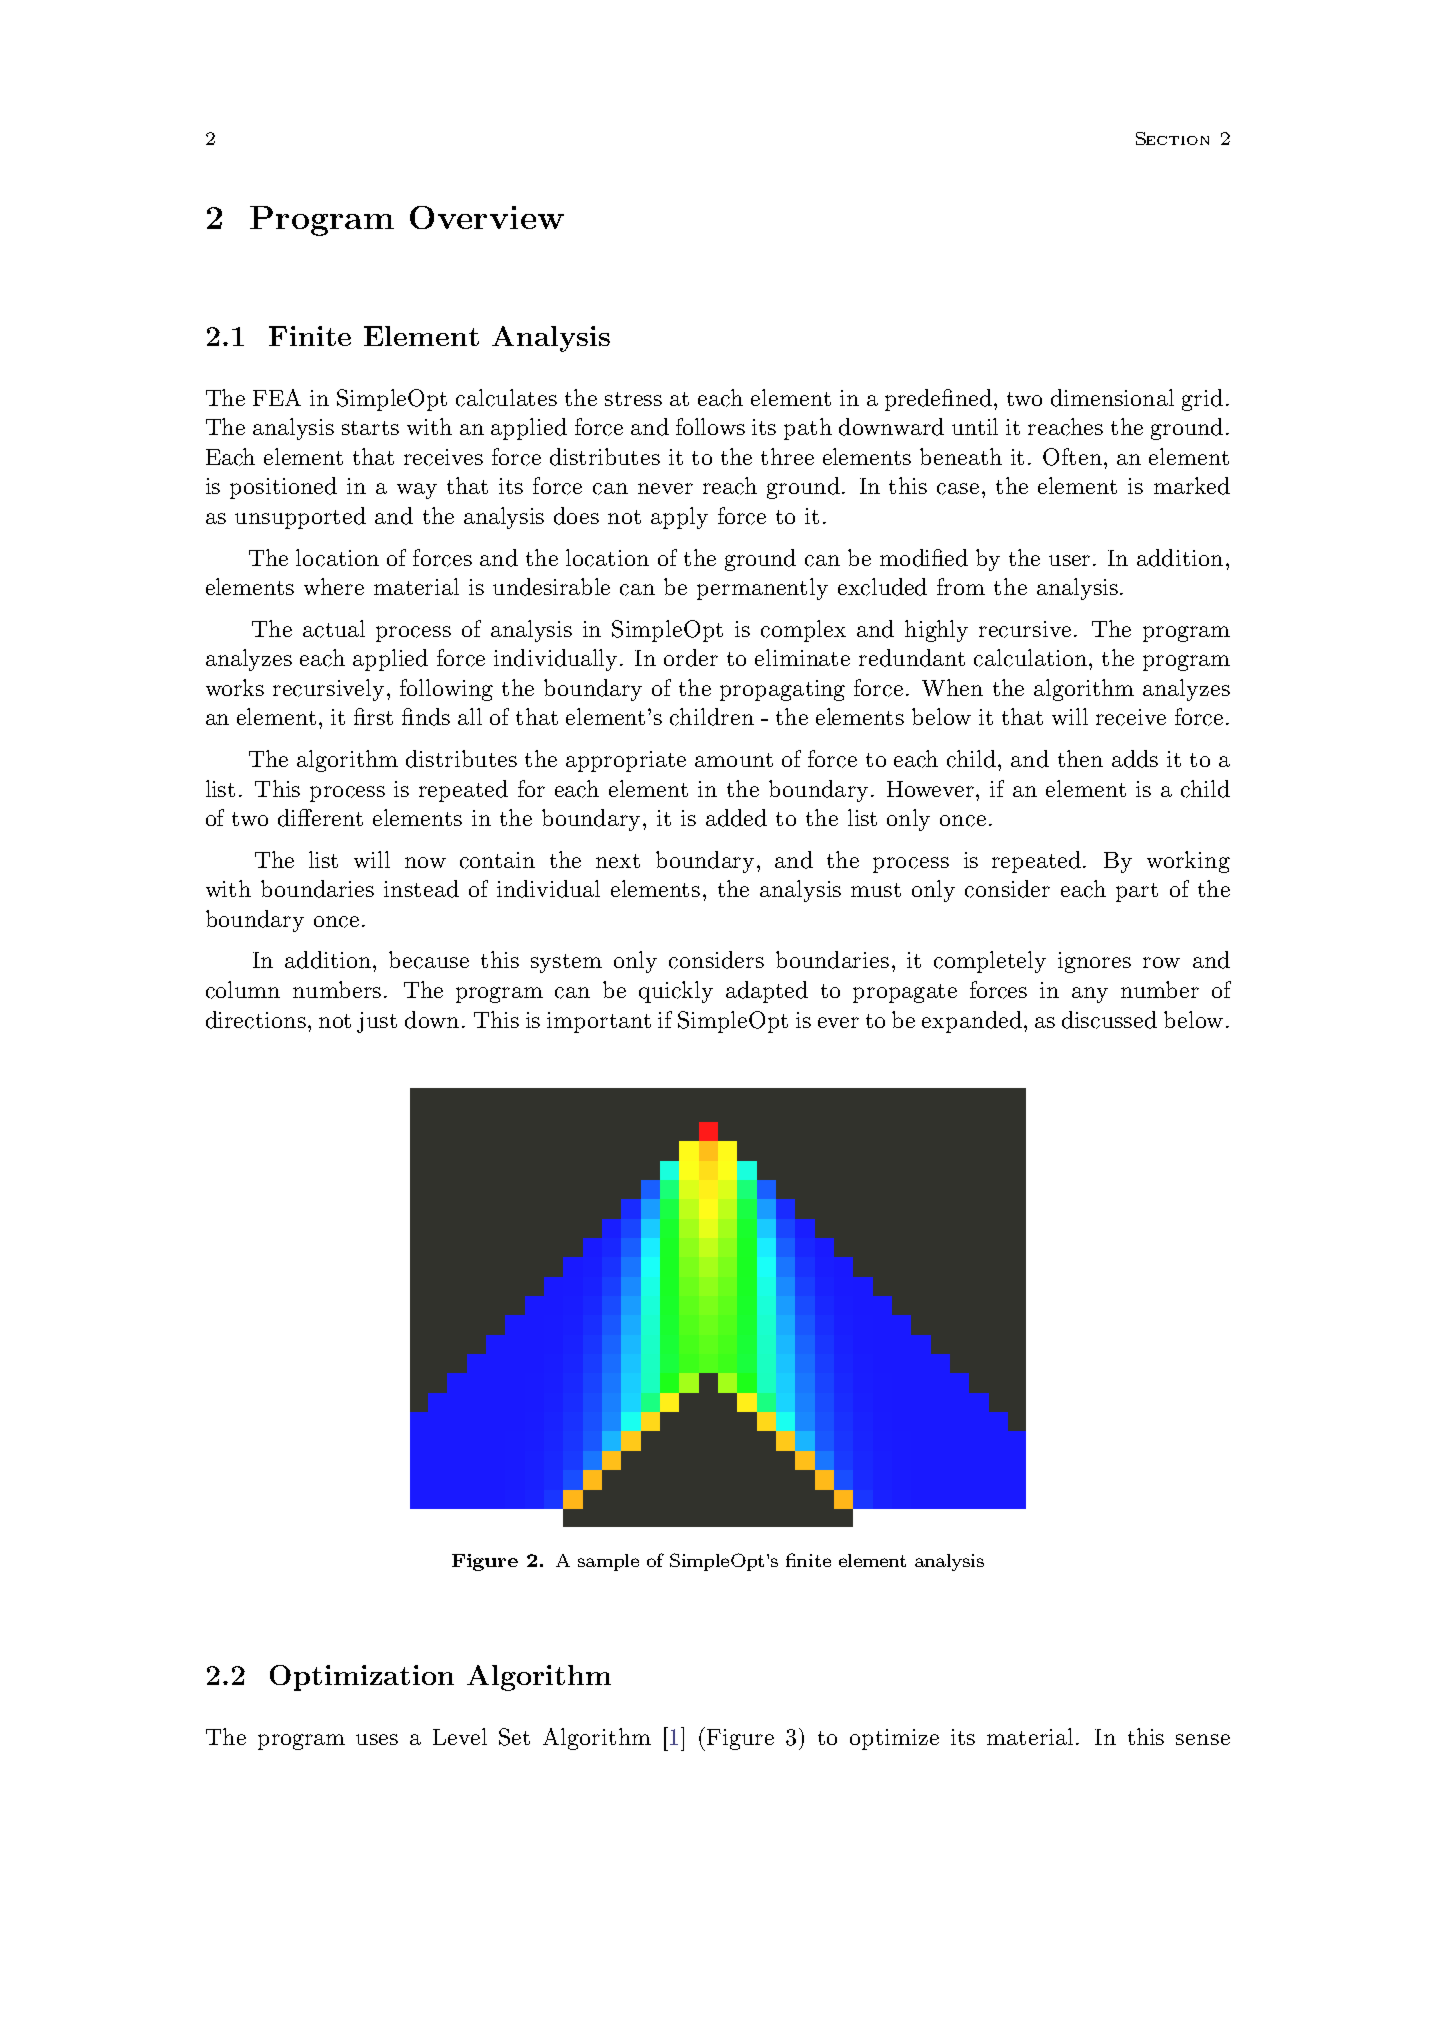 The width and height of the screenshot is (1435, 2031). I want to click on sample, so click(608, 1562).
